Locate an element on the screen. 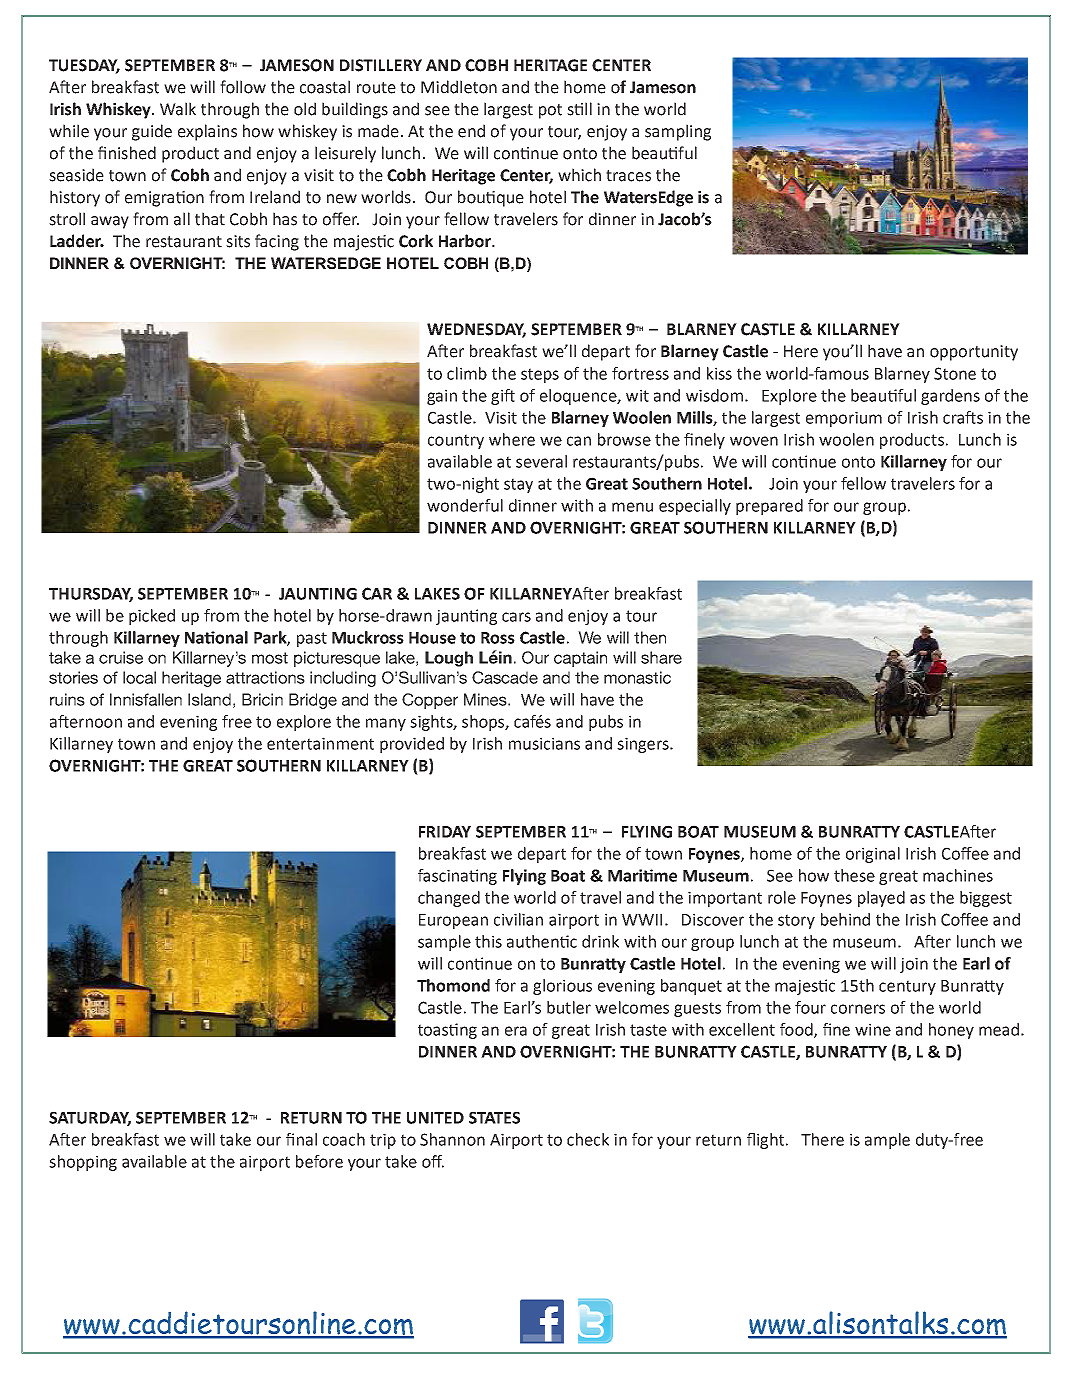 The image size is (1070, 1384). flight is located at coordinates (765, 1141).
